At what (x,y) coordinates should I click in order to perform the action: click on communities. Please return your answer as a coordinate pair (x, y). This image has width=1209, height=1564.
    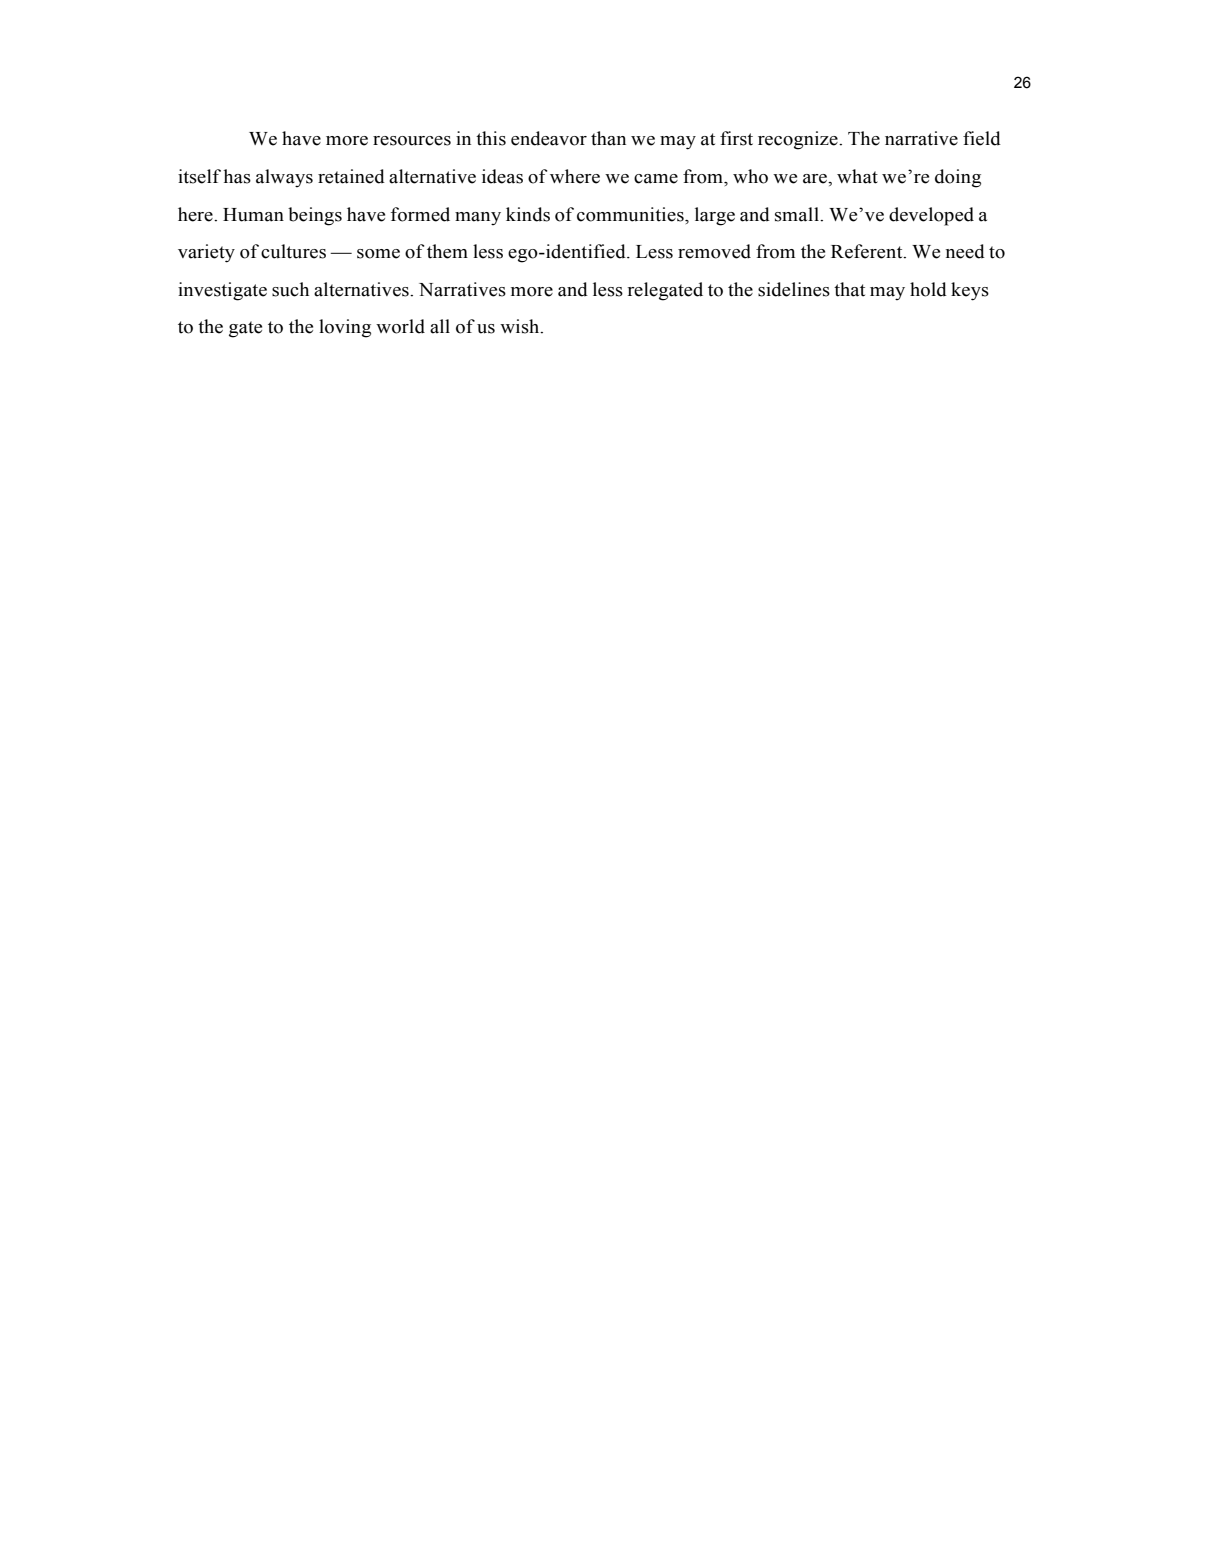
    Looking at the image, I should click on (631, 214).
